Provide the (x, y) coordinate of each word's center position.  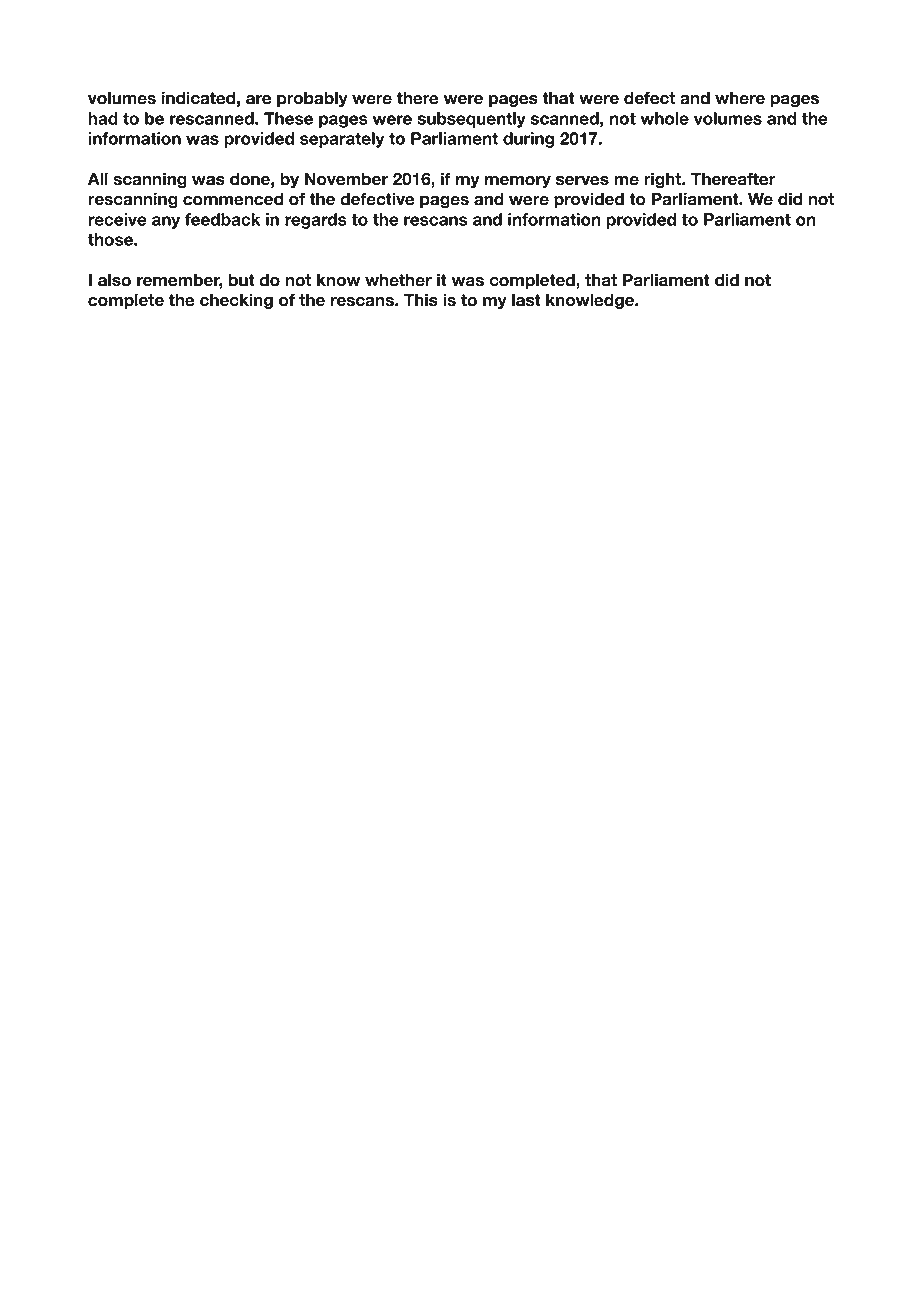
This (421, 300)
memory (518, 182)
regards (316, 221)
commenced (233, 199)
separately (342, 140)
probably (312, 99)
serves (582, 181)
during (528, 140)
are (259, 100)
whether (398, 280)
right (664, 180)
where (740, 98)
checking (236, 301)
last (526, 300)
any (166, 222)
